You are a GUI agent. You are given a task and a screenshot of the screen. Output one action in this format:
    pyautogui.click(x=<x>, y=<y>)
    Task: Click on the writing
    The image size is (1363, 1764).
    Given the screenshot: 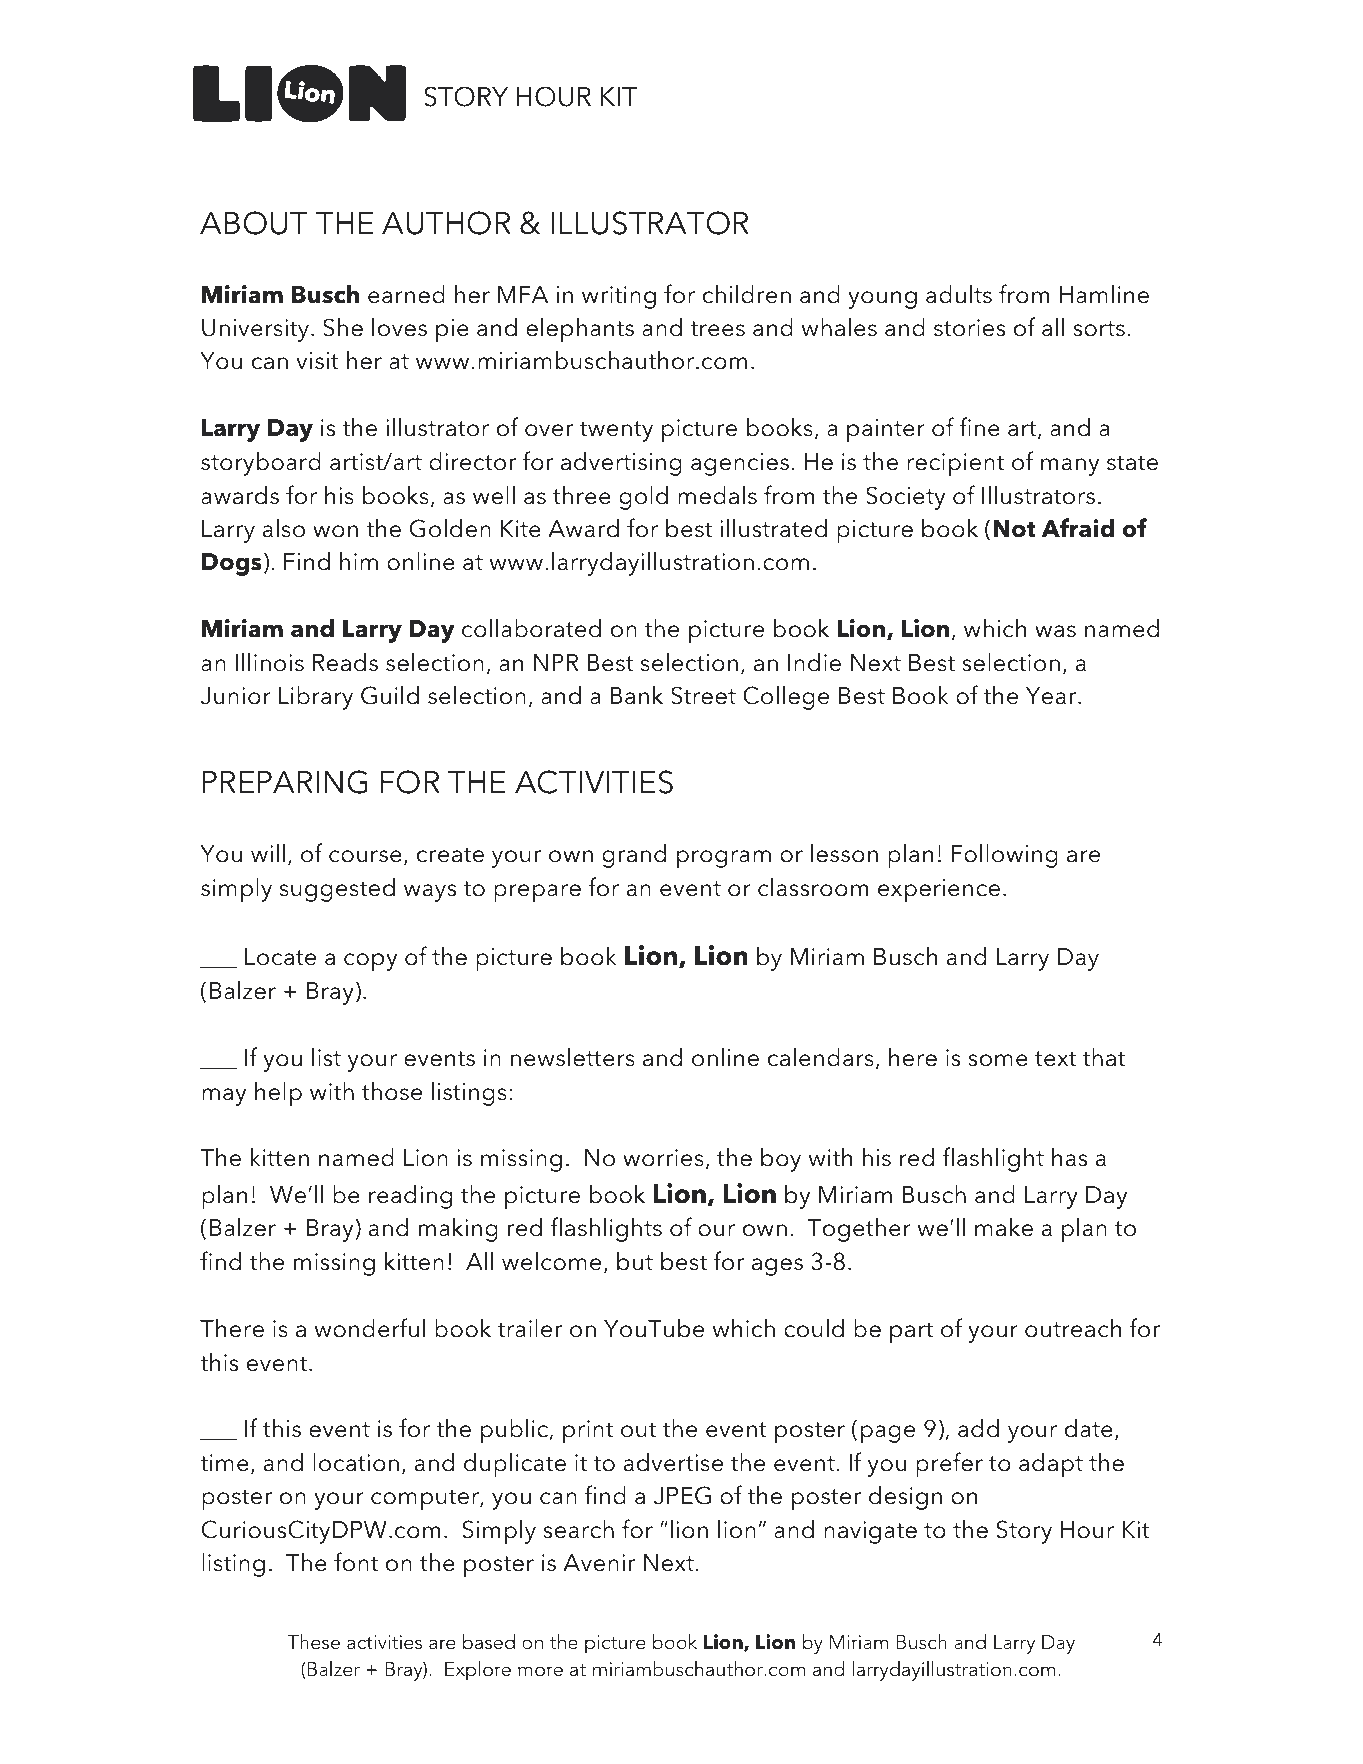 What is the action you would take?
    pyautogui.click(x=619, y=297)
